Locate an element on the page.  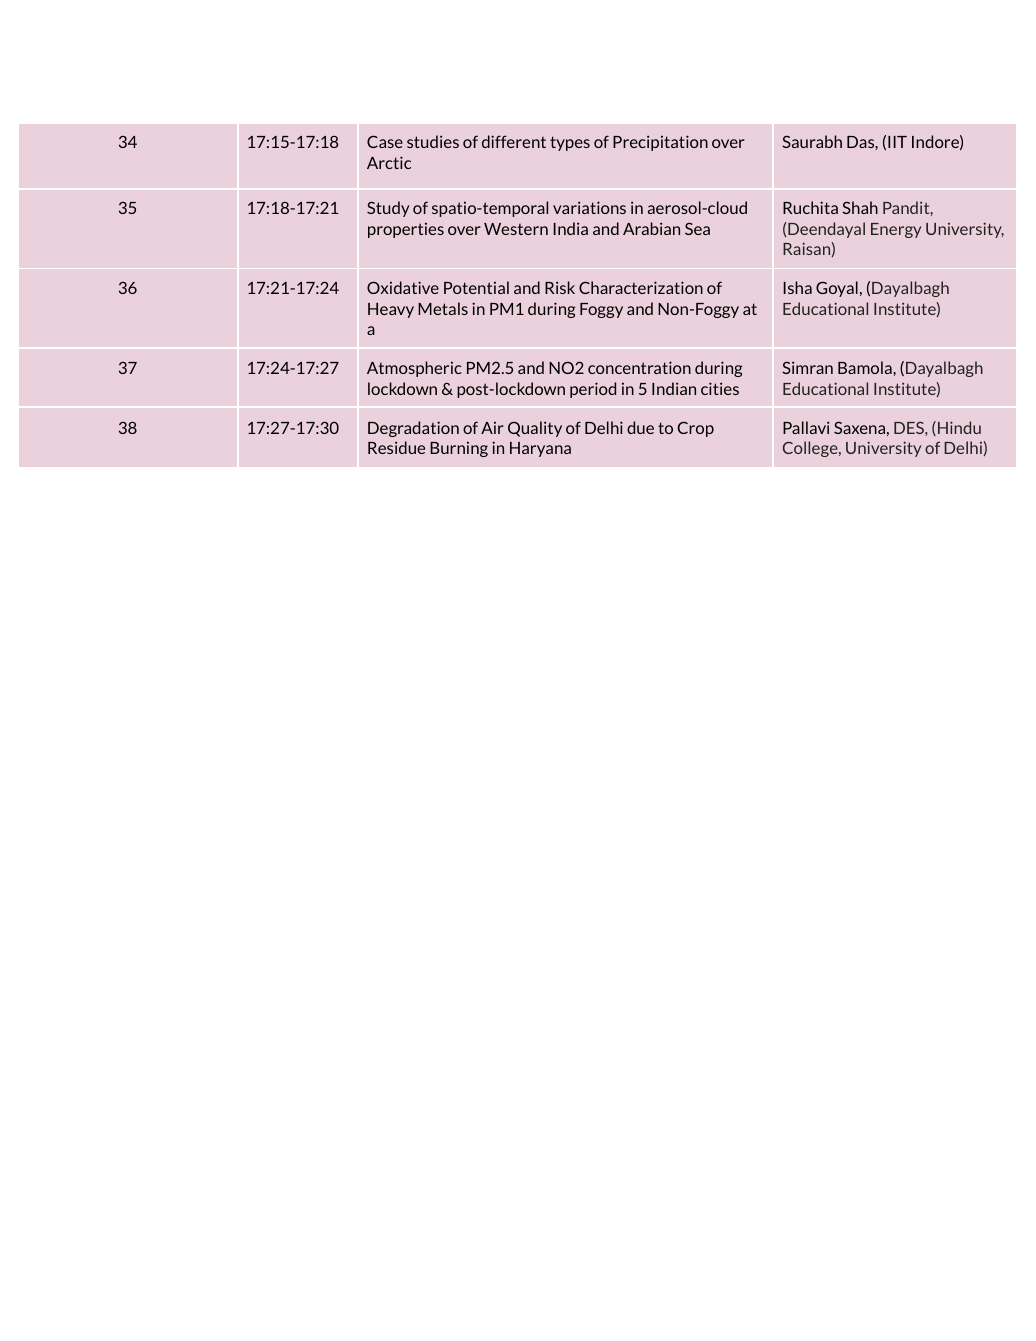
Burning is located at coordinates (459, 449).
